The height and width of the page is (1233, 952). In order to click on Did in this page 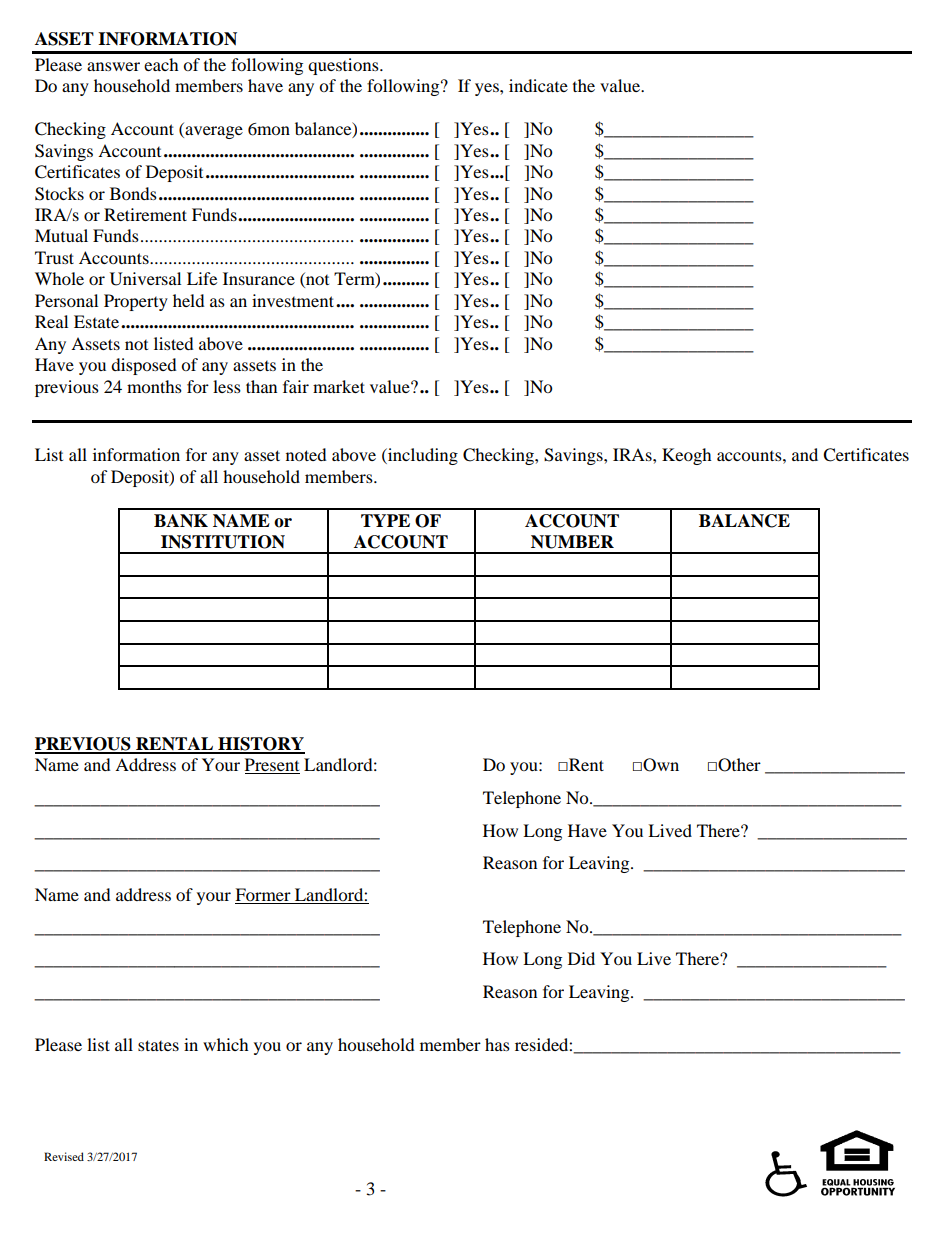, I will do `click(581, 958)`.
